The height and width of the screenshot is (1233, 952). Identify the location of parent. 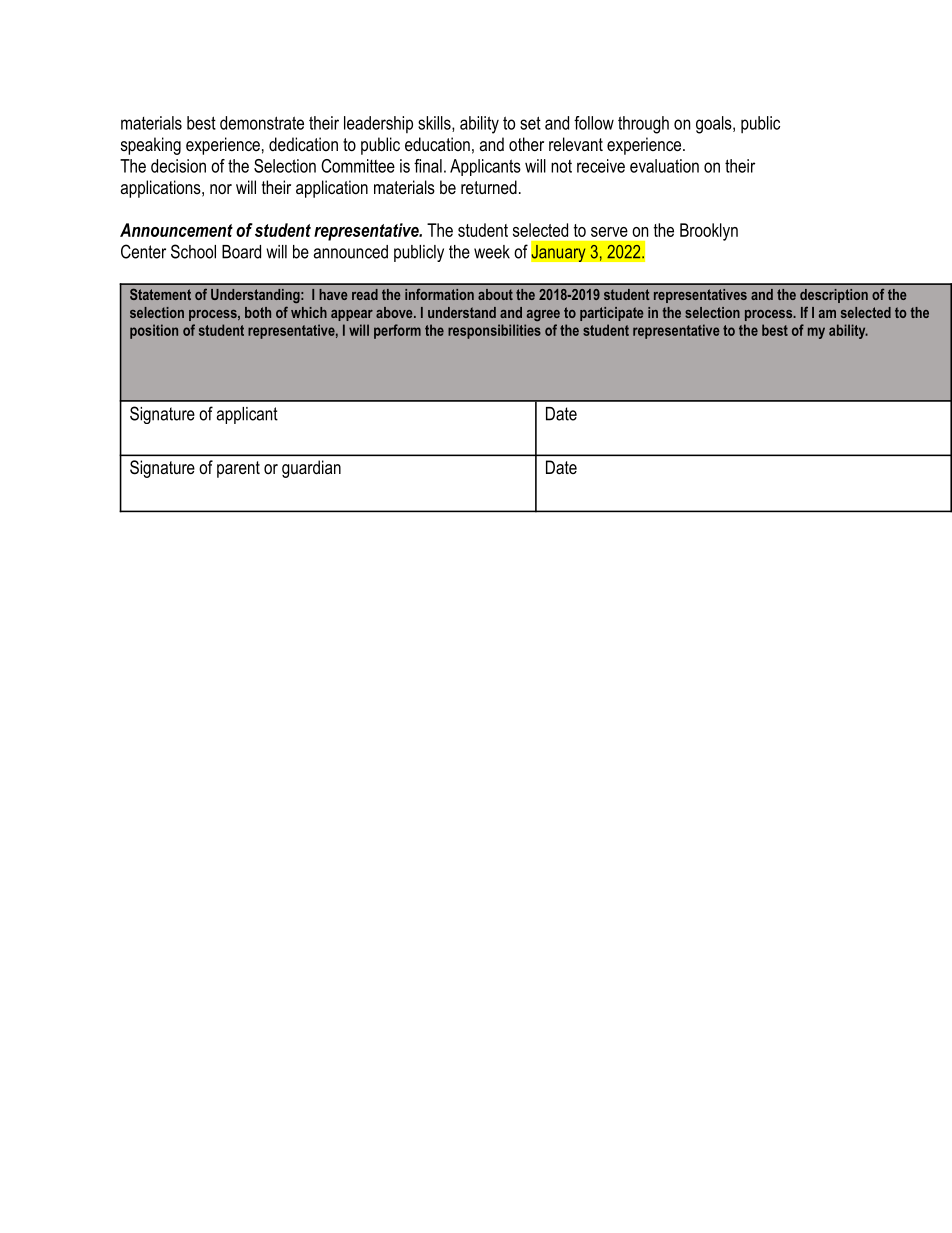
(238, 469).
